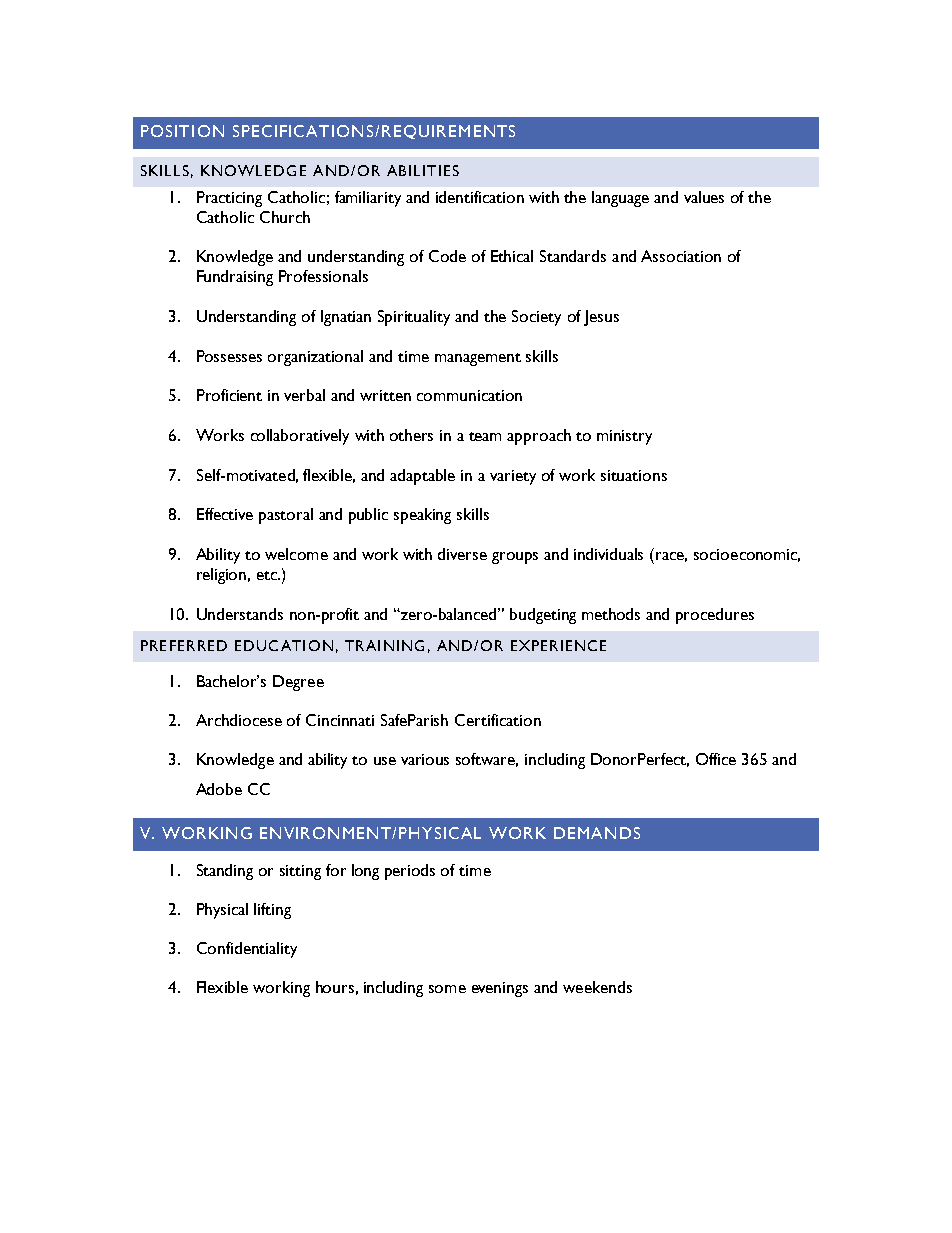  What do you see at coordinates (611, 614) in the screenshot?
I see `methods` at bounding box center [611, 614].
